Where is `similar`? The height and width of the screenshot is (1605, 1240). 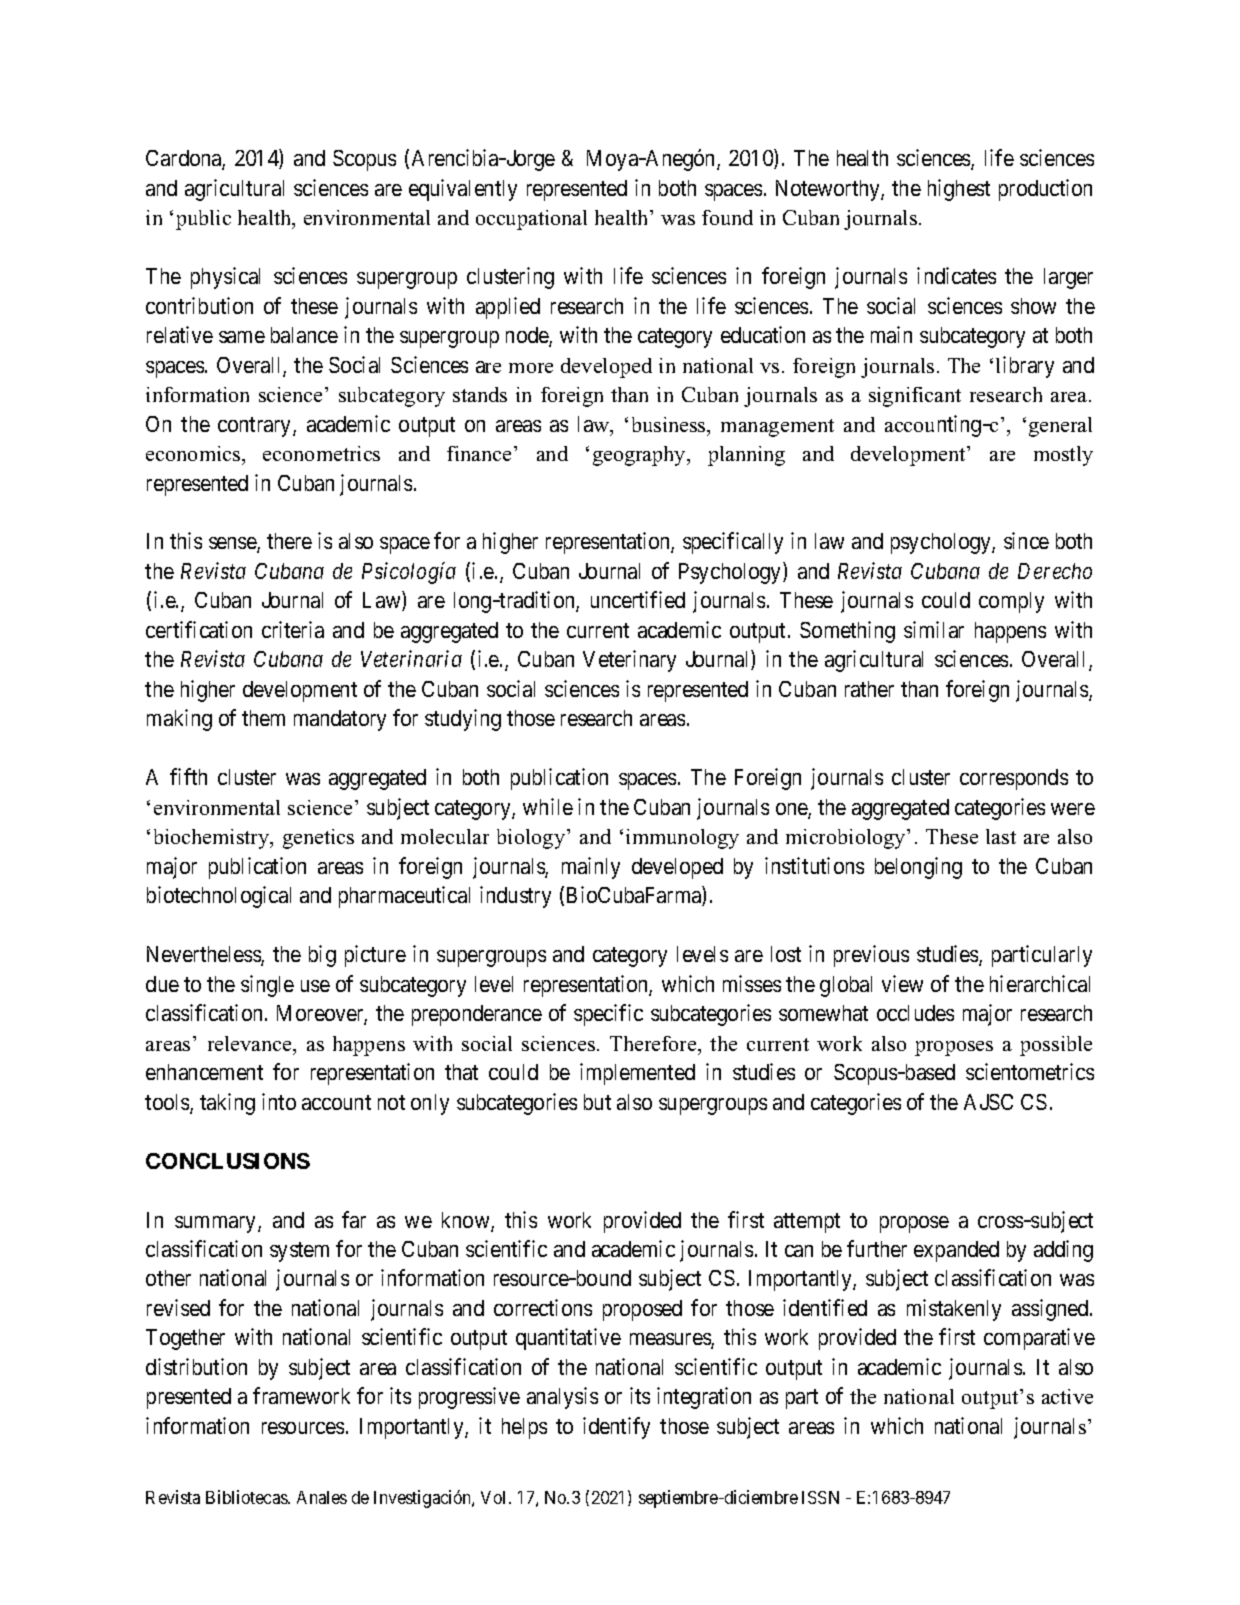
similar is located at coordinates (934, 629).
